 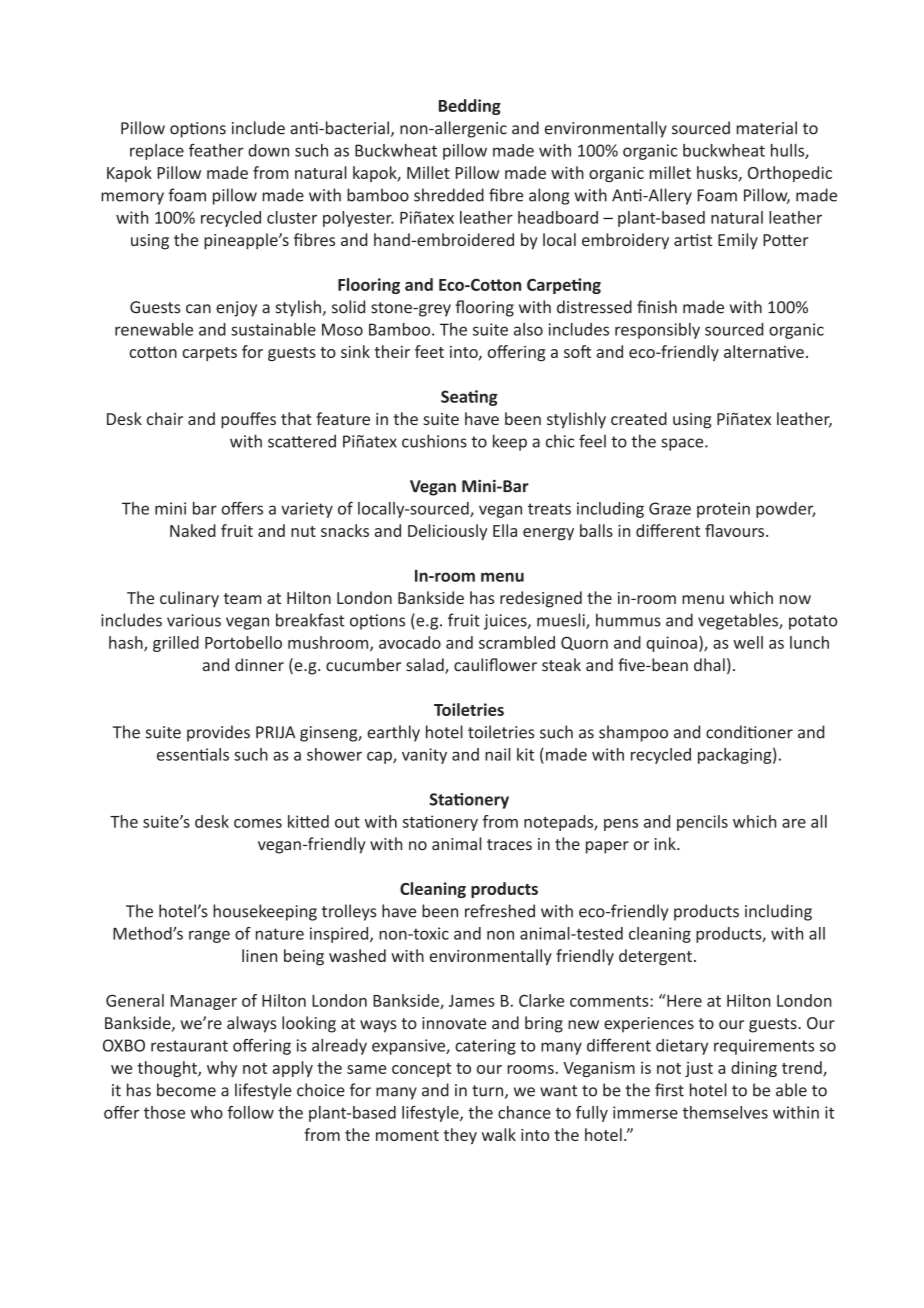 What do you see at coordinates (489, 1092) in the page?
I see `turn` at bounding box center [489, 1092].
